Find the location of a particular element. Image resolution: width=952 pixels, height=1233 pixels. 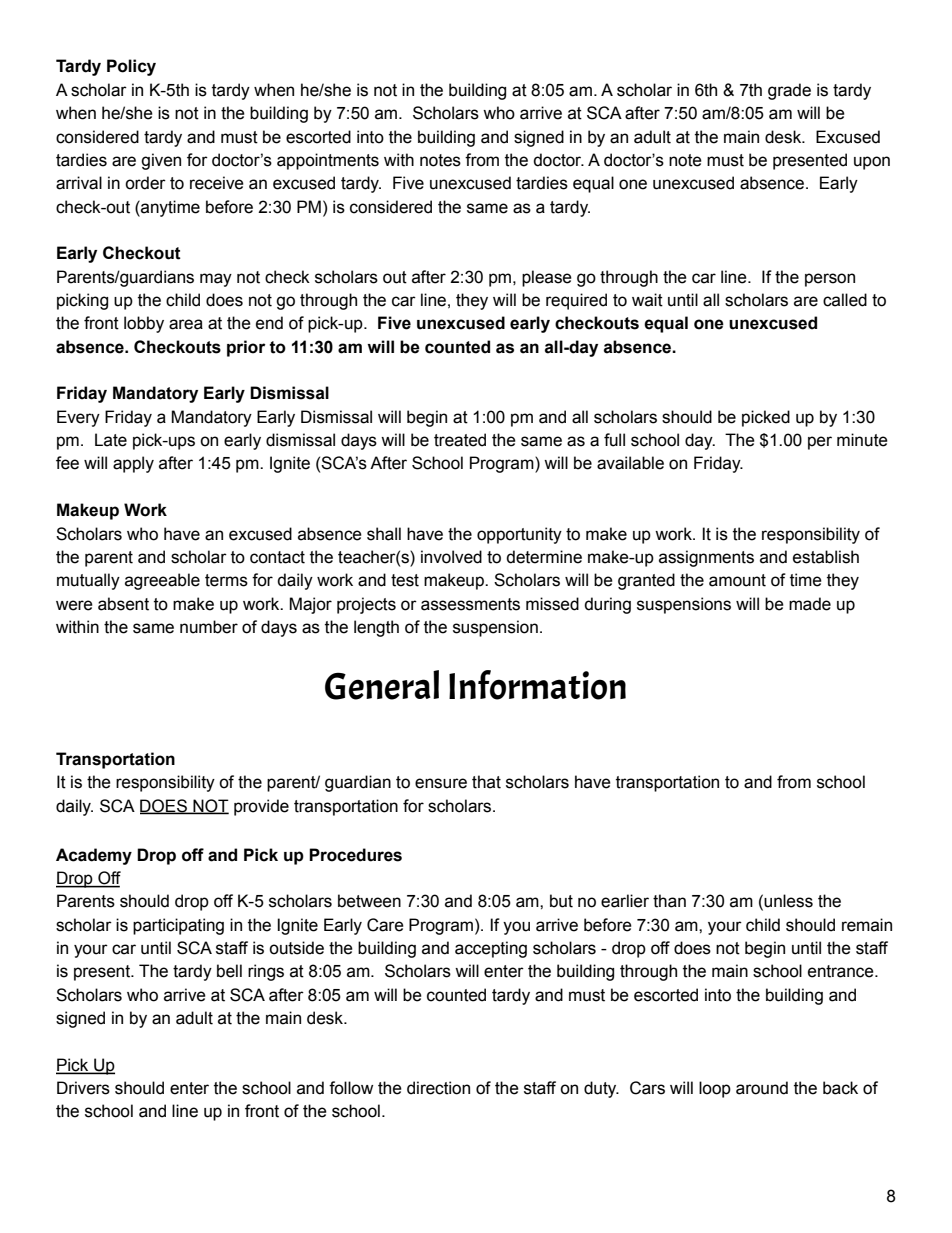

amount is located at coordinates (737, 580).
